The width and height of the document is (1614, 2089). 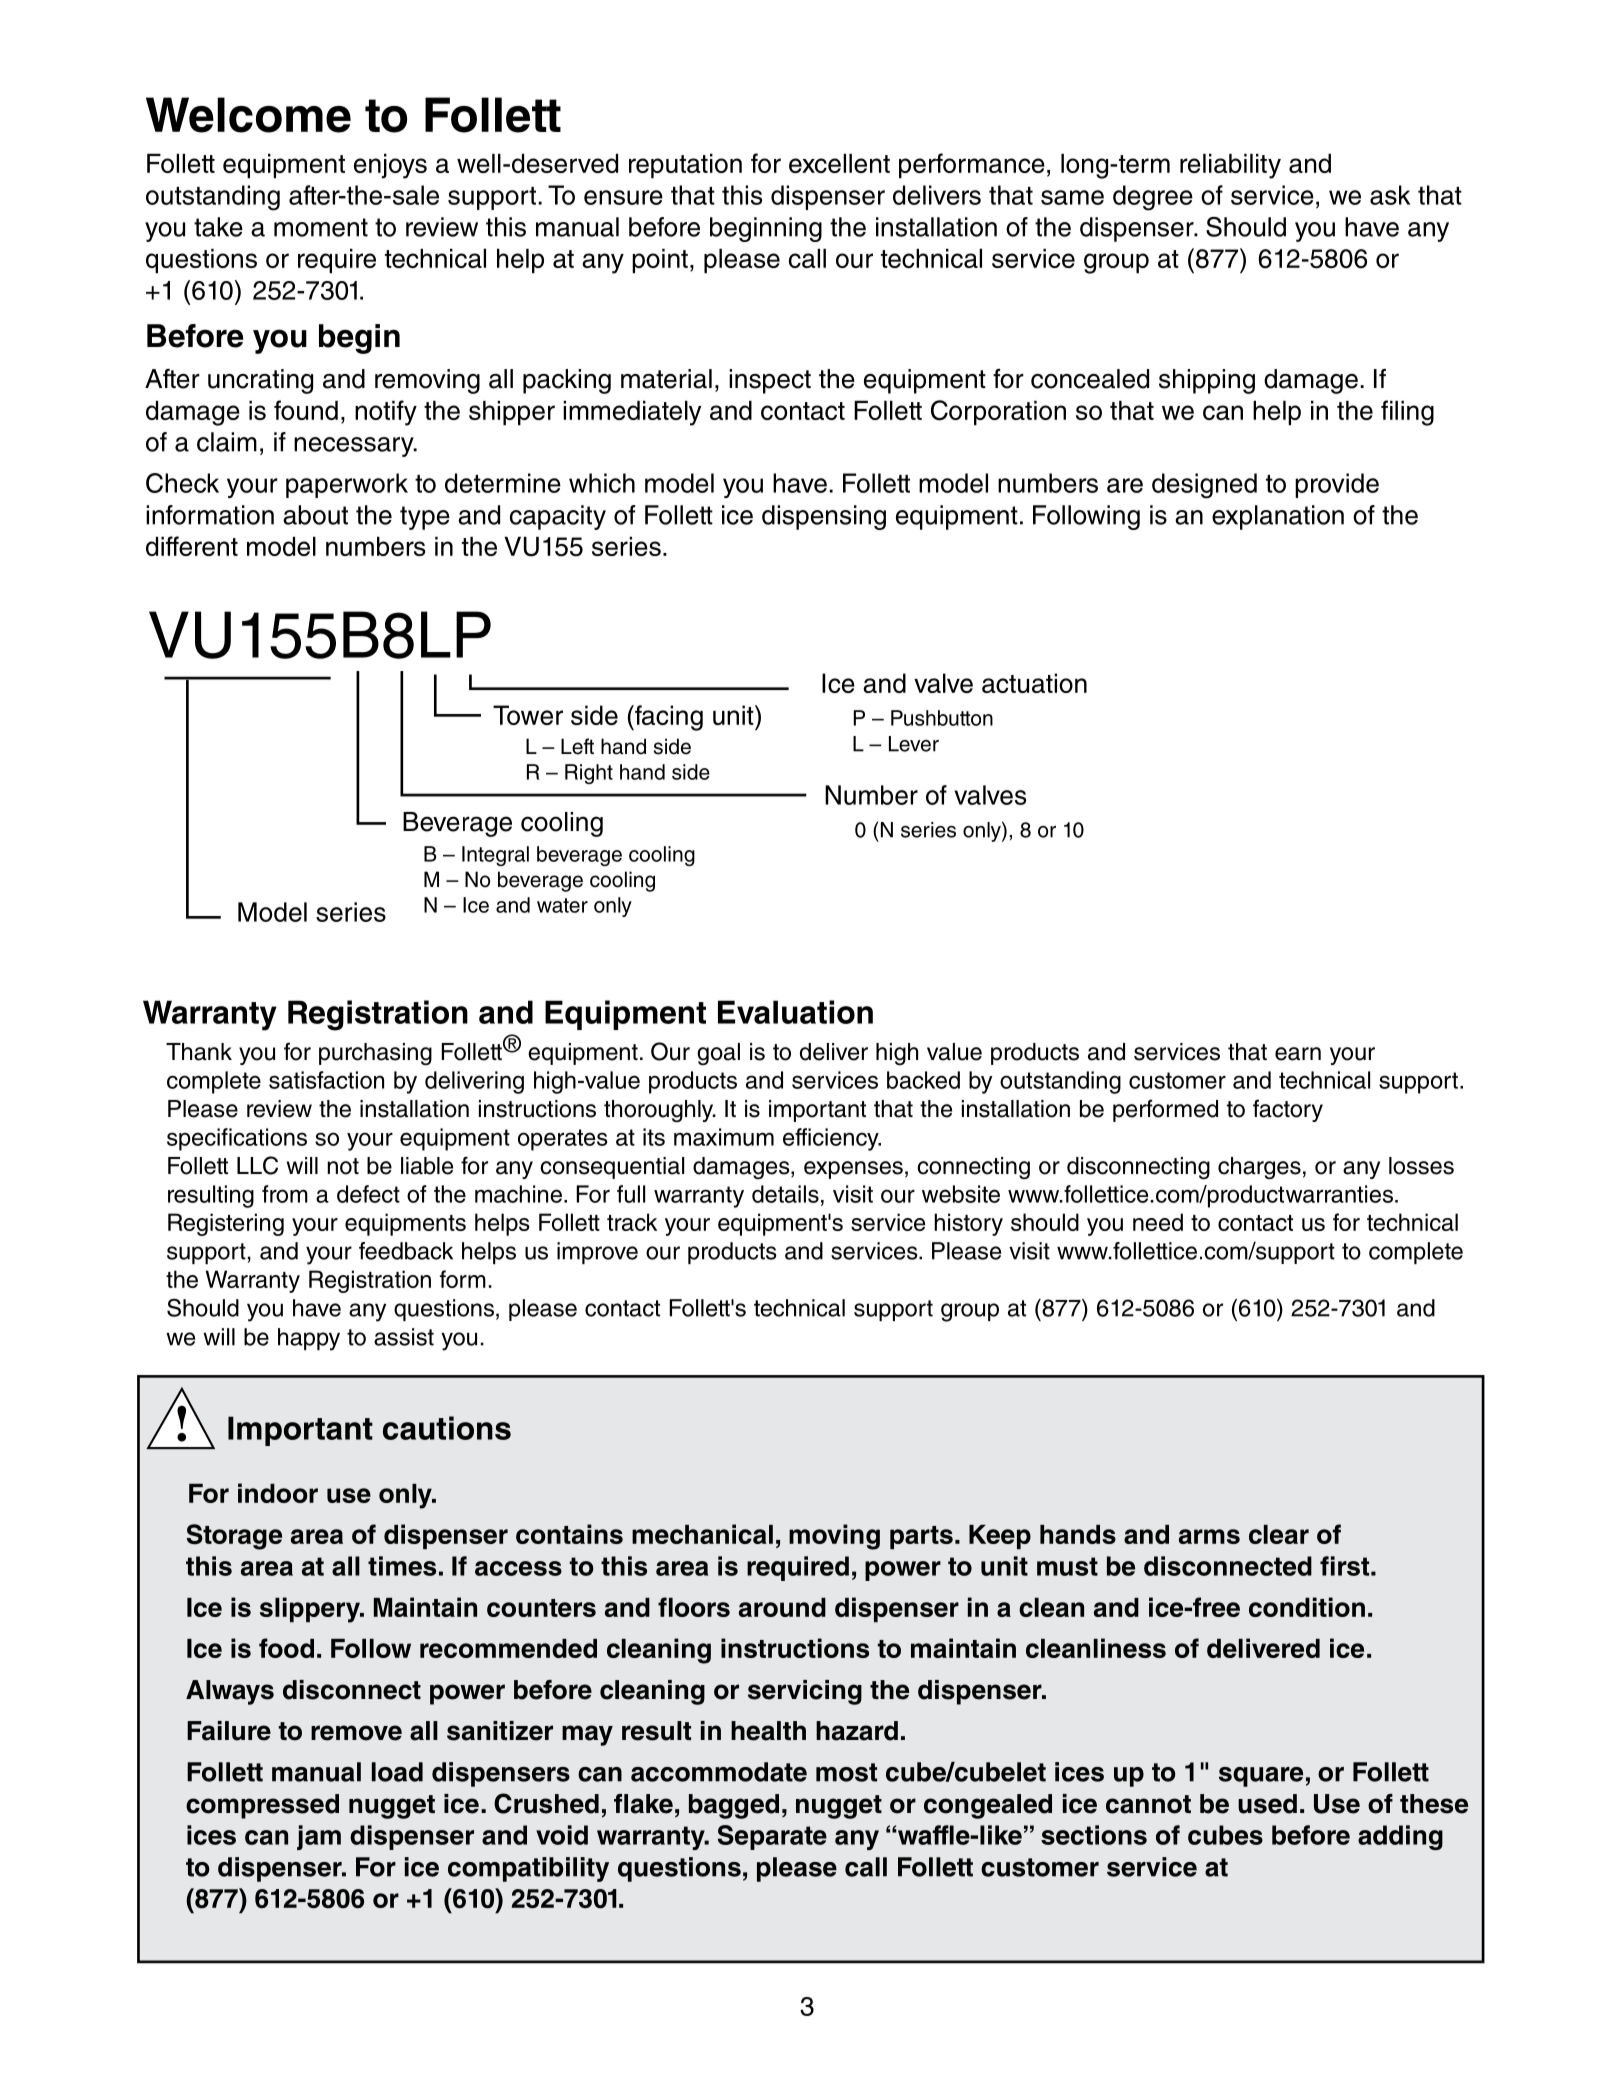 What do you see at coordinates (1298, 1054) in the document?
I see `earn` at bounding box center [1298, 1054].
